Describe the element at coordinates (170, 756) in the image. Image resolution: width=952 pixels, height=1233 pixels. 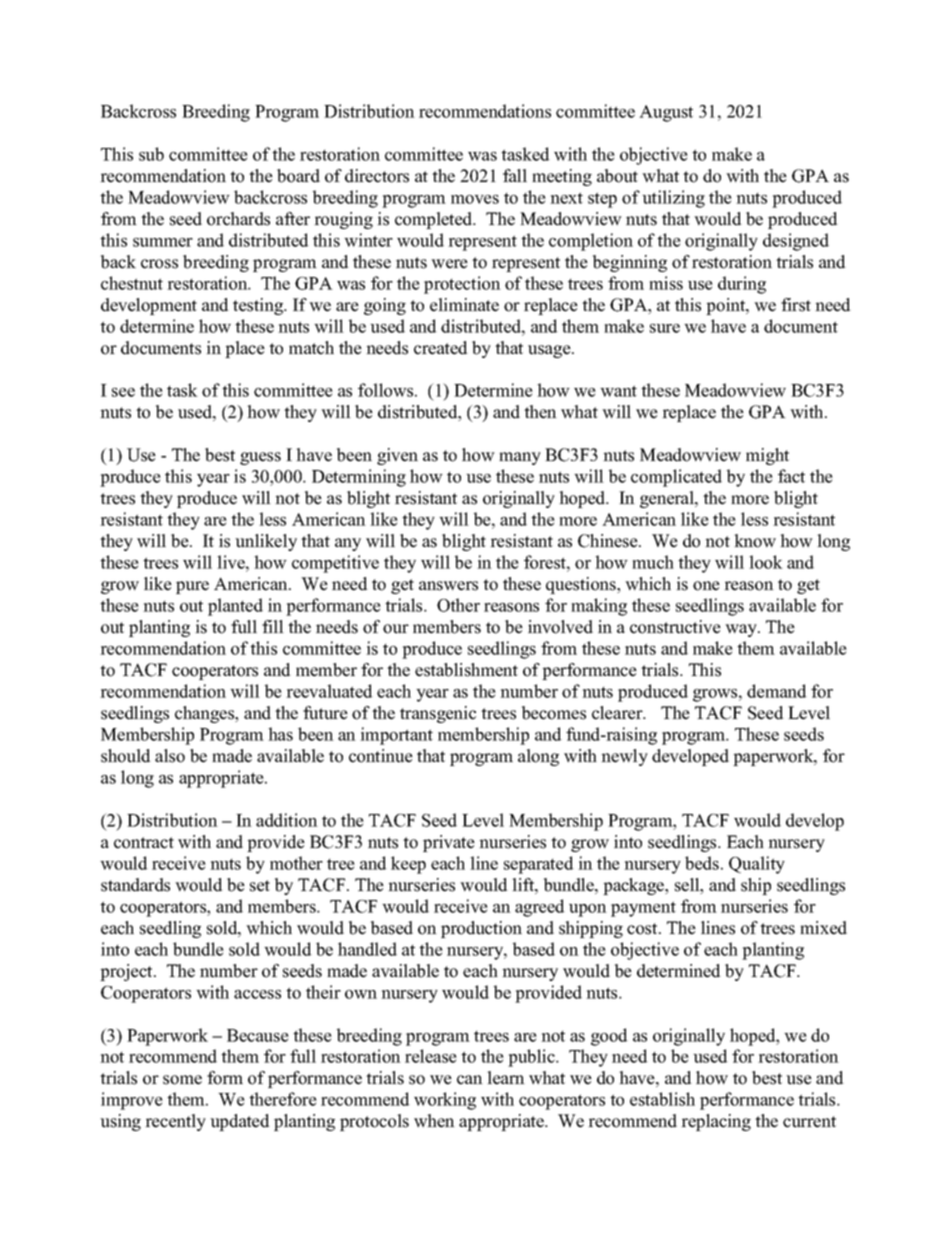
I see `also` at that location.
